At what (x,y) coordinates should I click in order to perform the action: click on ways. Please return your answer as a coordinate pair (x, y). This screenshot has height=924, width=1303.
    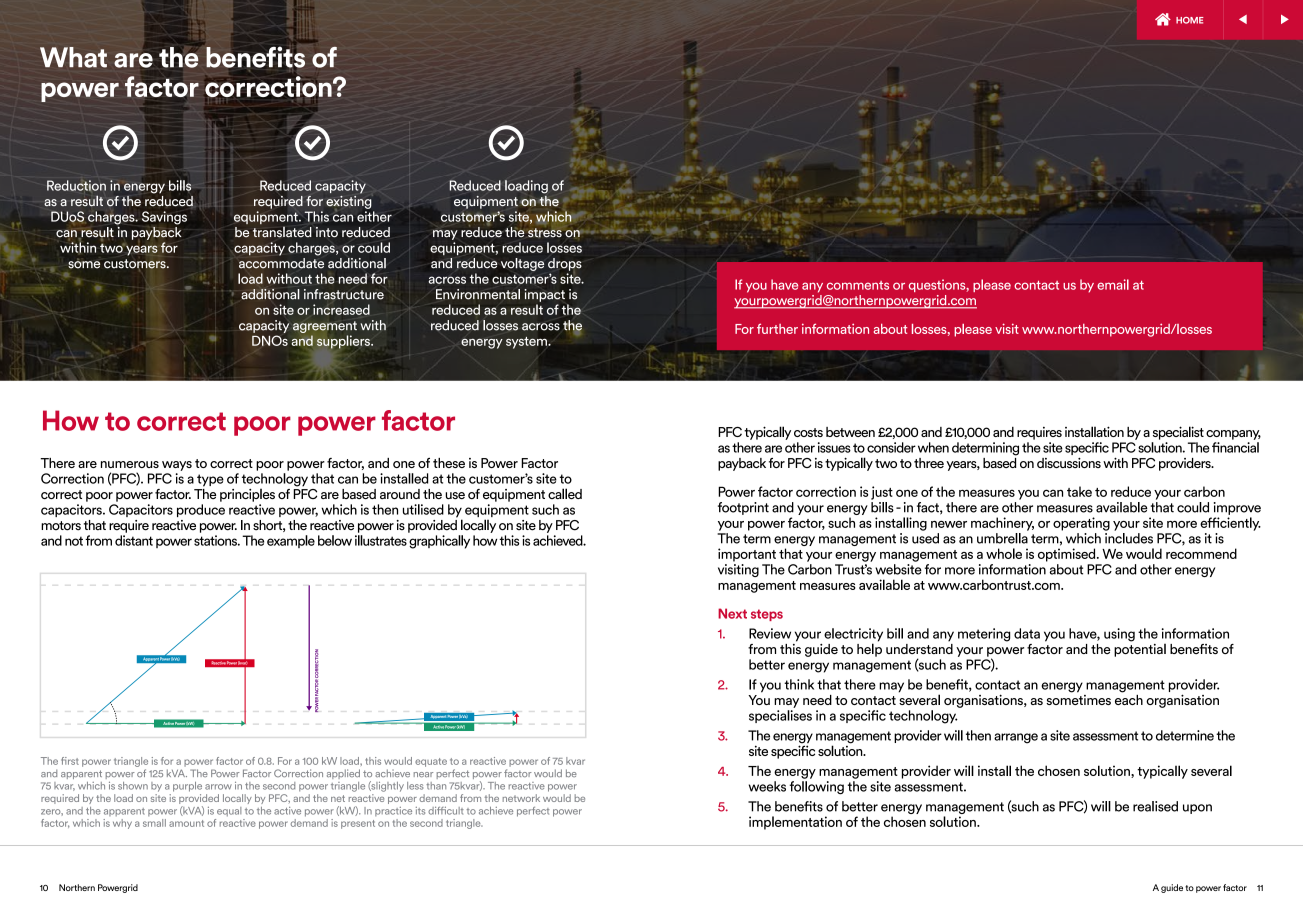
    Looking at the image, I should click on (177, 466).
